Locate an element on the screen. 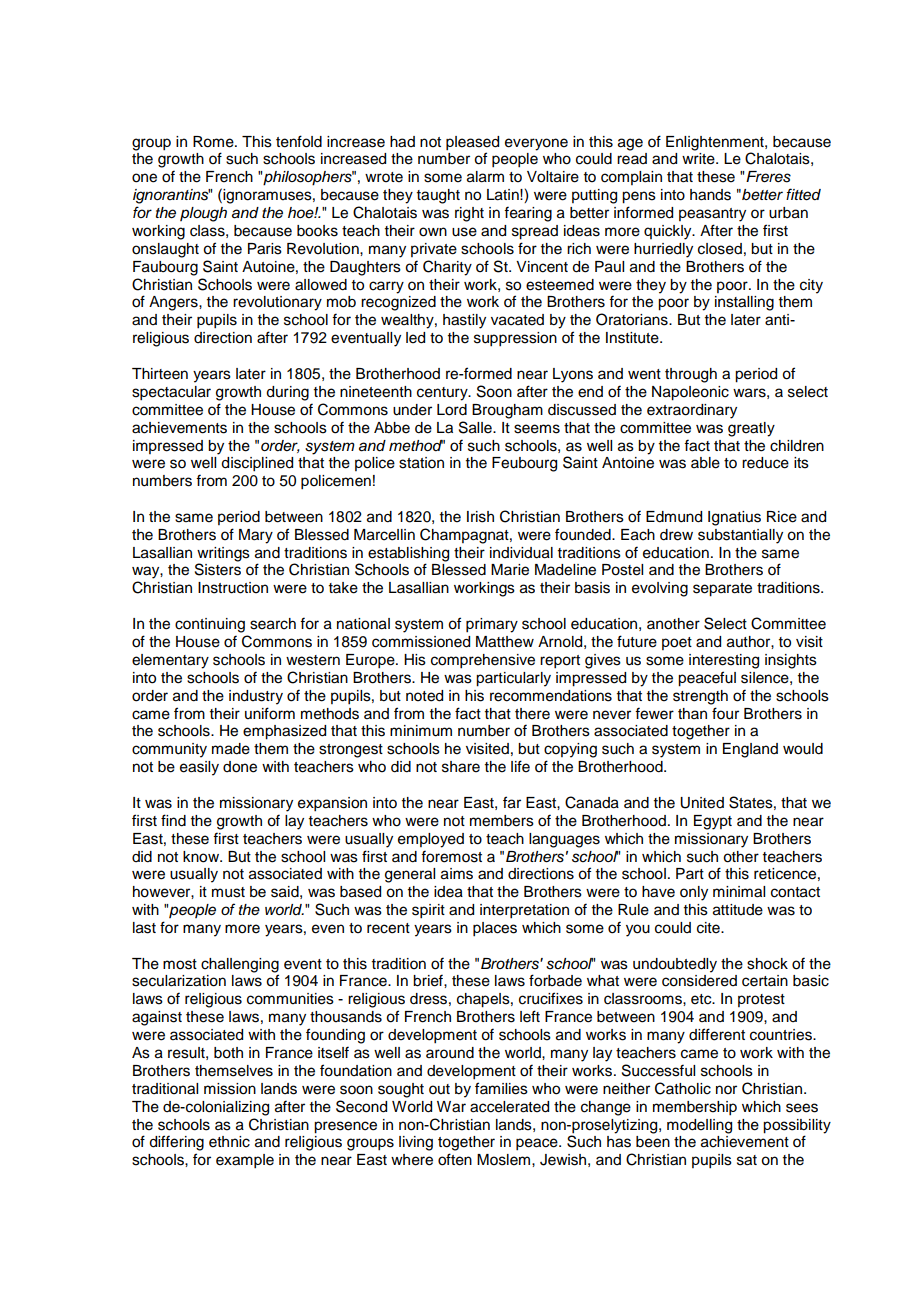 The image size is (924, 1308). comprehensive is located at coordinates (483, 661).
